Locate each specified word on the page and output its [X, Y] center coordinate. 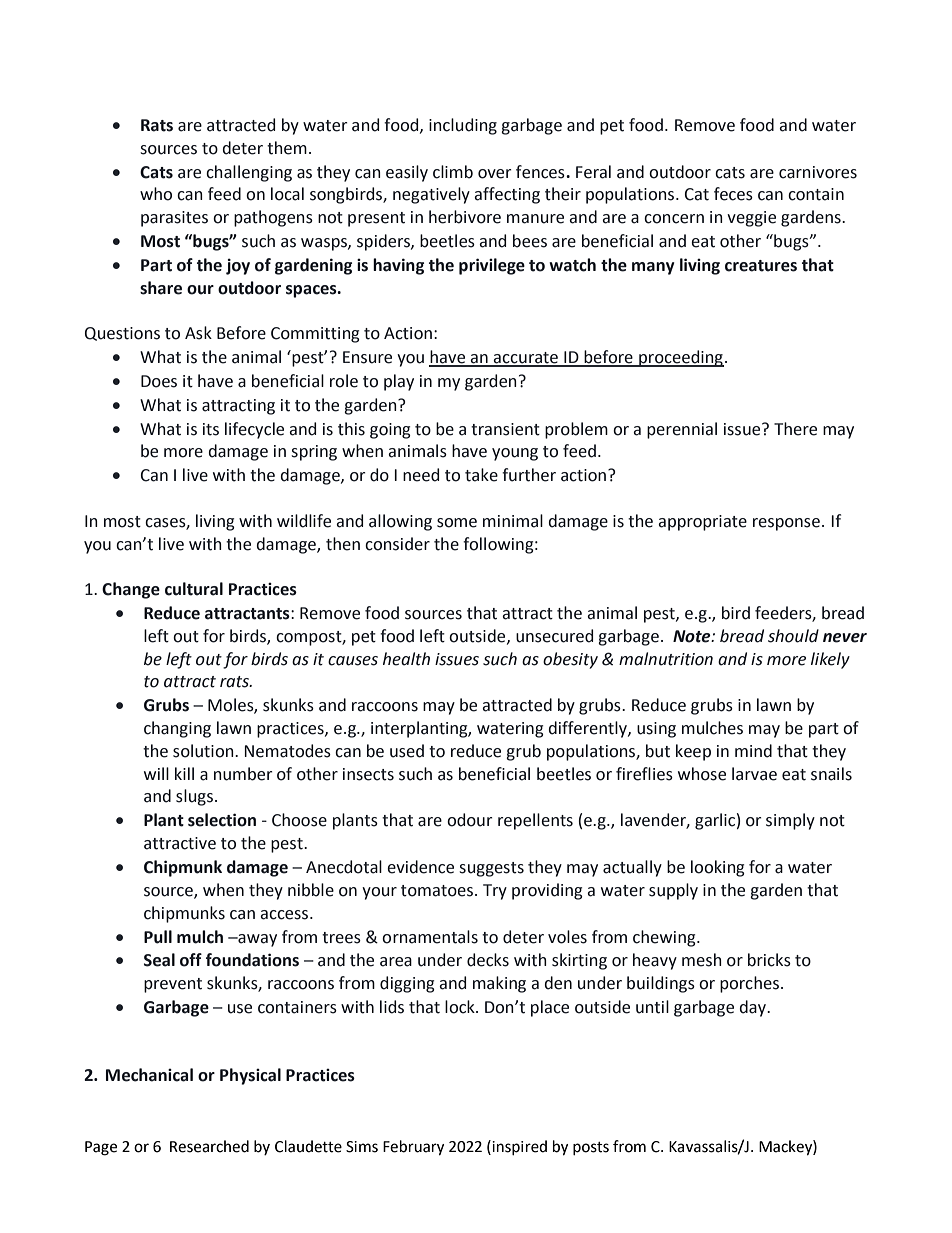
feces [733, 194]
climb [453, 172]
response [786, 524]
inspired [519, 1147]
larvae [754, 774]
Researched [209, 1146]
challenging [249, 173]
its [211, 429]
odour [470, 820]
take [481, 475]
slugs [194, 797]
